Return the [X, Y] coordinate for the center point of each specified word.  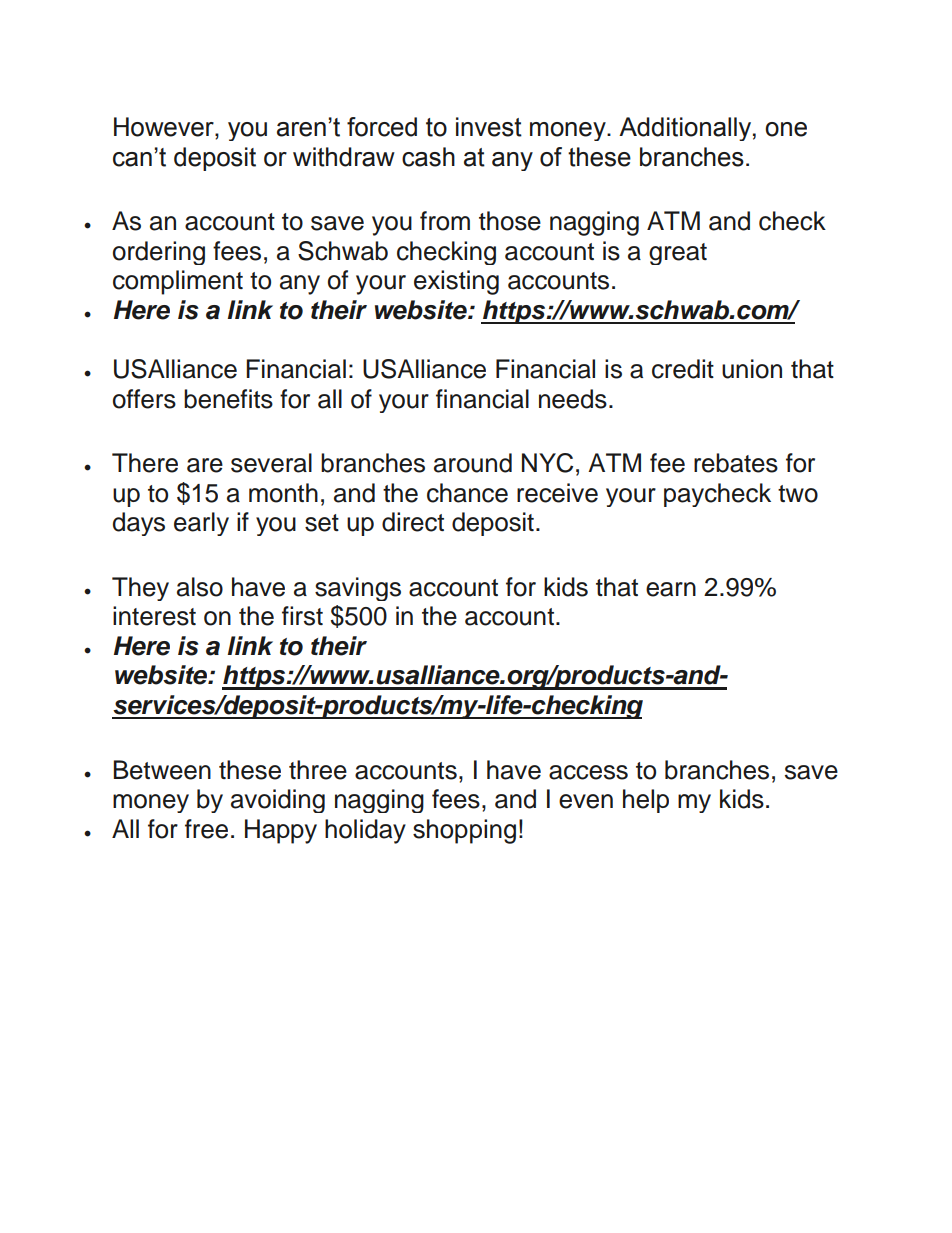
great [678, 254]
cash [428, 157]
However [165, 128]
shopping [464, 831]
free [206, 829]
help [646, 801]
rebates [736, 463]
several [271, 463]
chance [467, 493]
